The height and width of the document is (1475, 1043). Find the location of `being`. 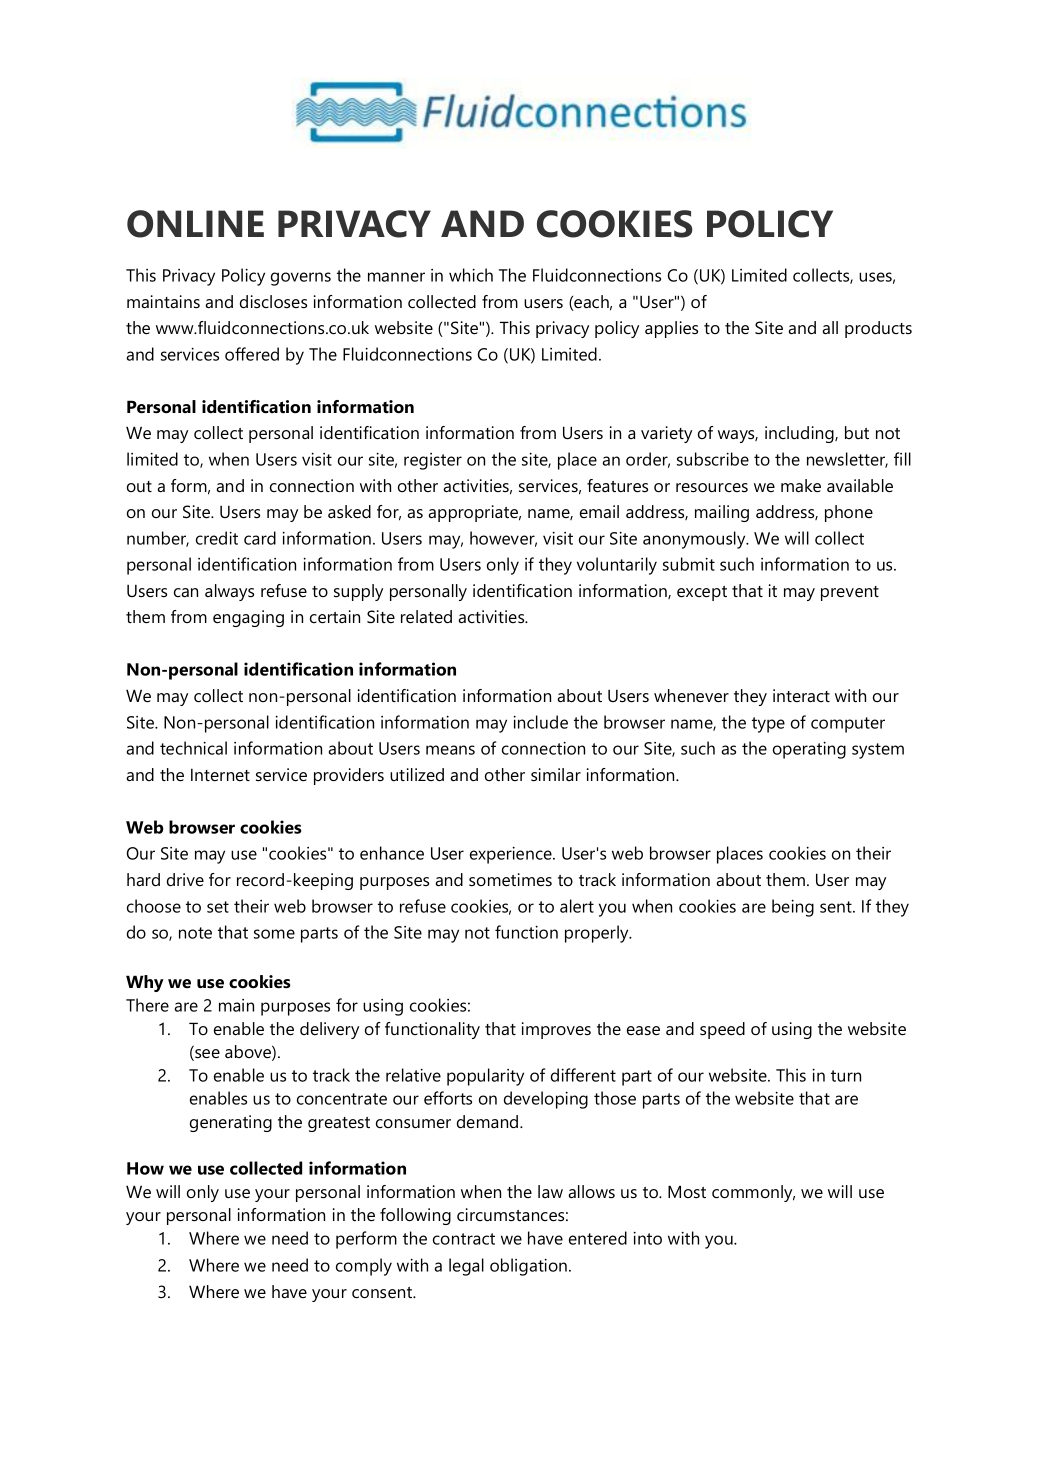

being is located at coordinates (793, 908).
